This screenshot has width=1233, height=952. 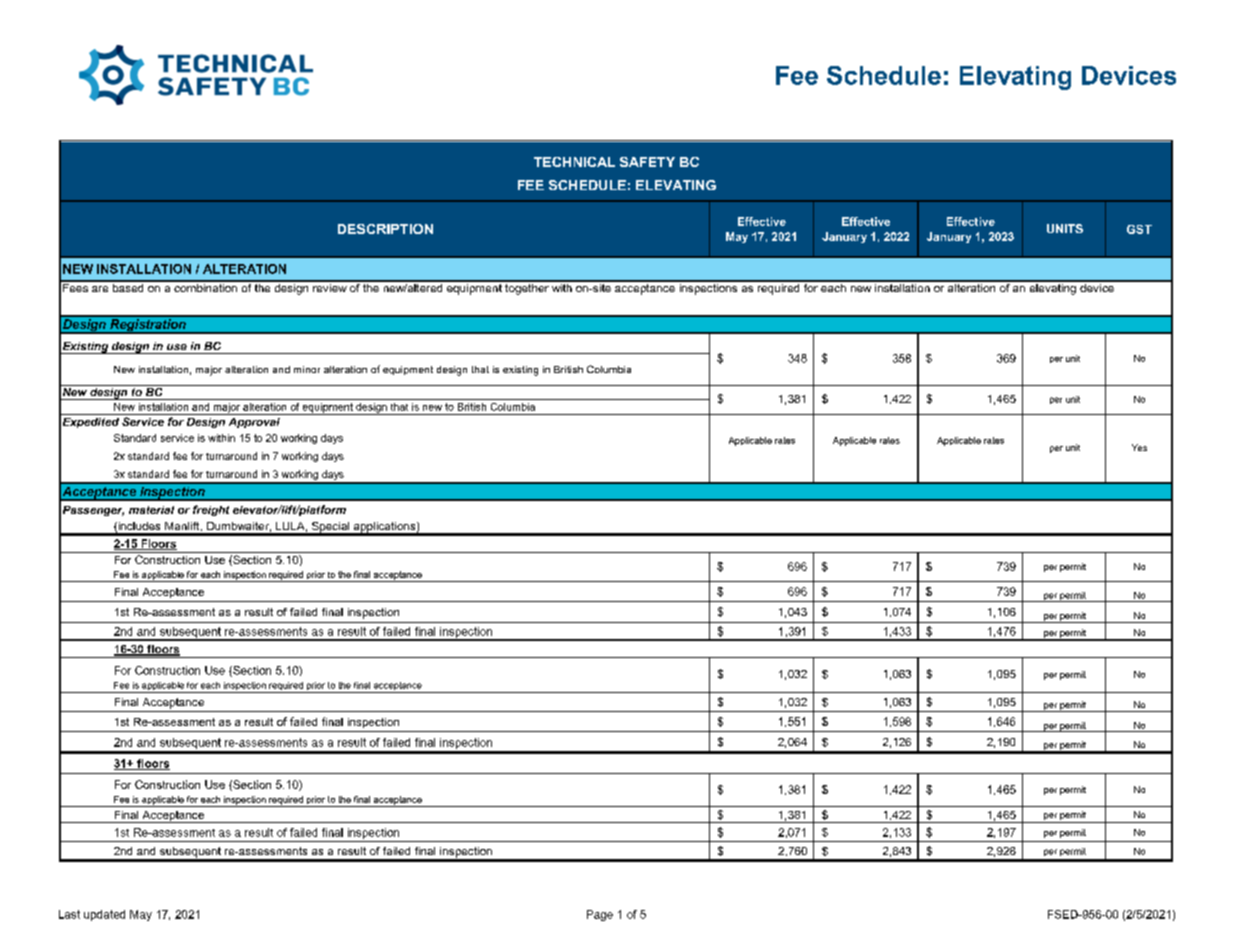 What do you see at coordinates (1139, 447) in the screenshot?
I see `Yes` at bounding box center [1139, 447].
